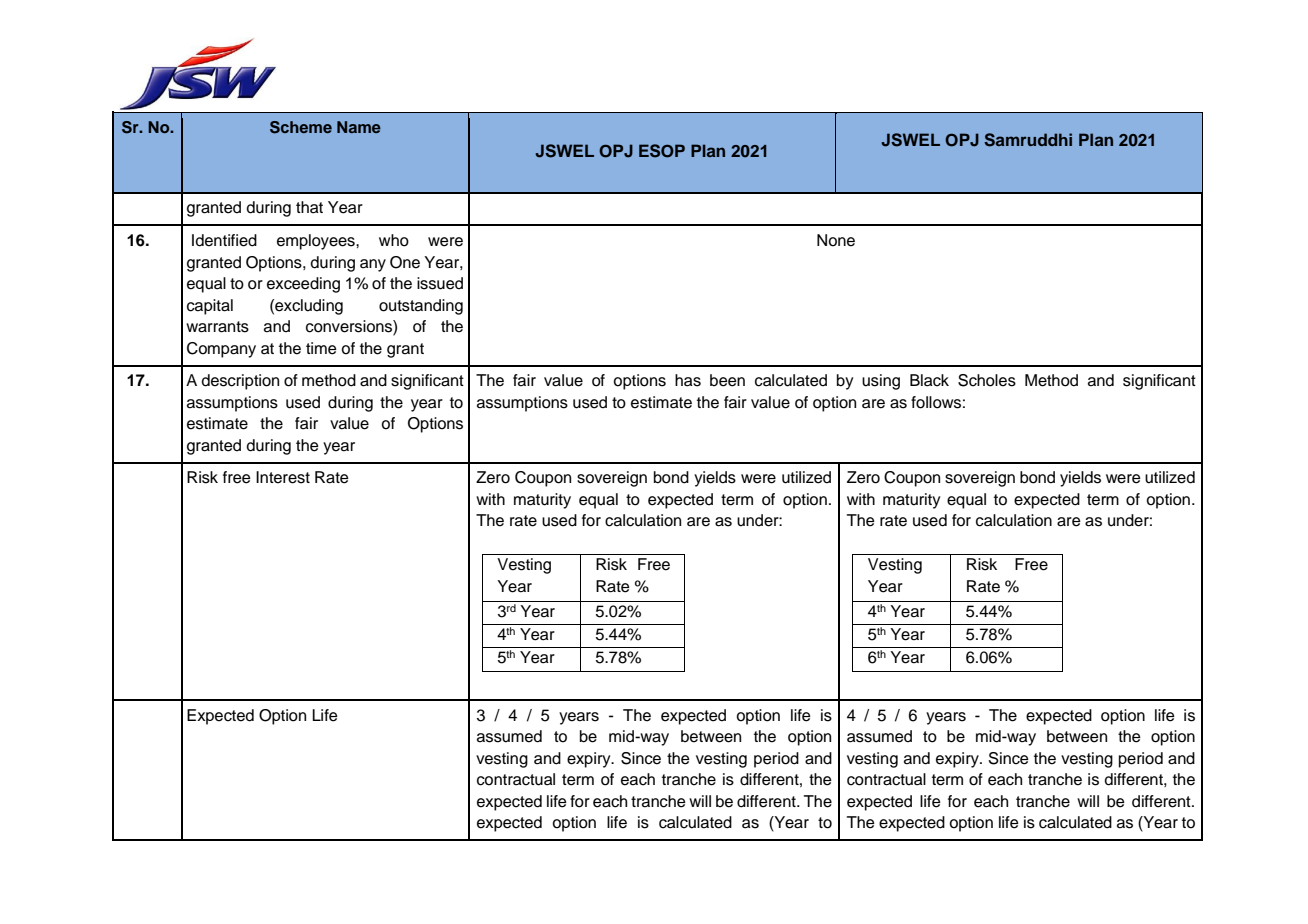 The image size is (1308, 924). Describe the element at coordinates (283, 477) in the screenshot. I see `Interest` at that location.
